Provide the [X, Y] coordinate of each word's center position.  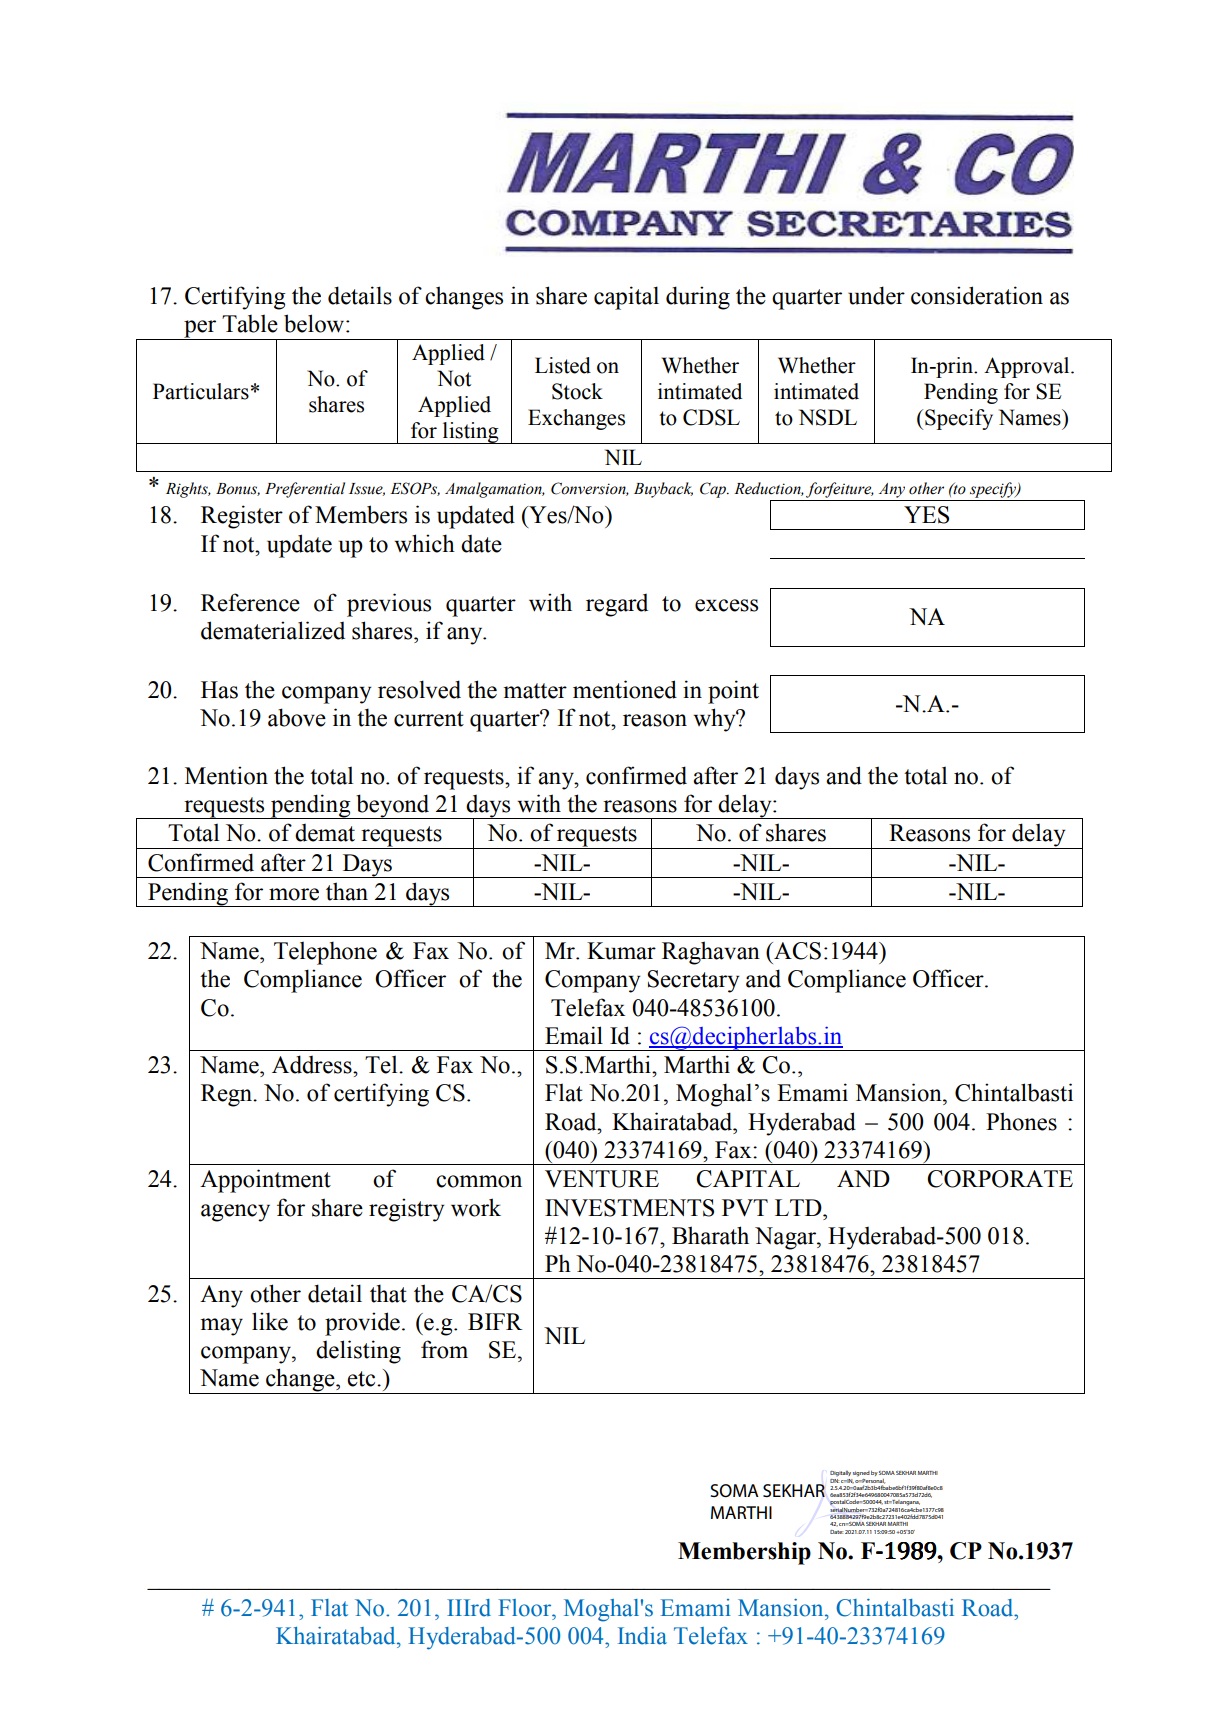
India [642, 1636]
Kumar [621, 951]
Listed [563, 365]
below [315, 323]
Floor [526, 1608]
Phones [1021, 1121]
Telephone [325, 953]
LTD [799, 1207]
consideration [977, 295]
